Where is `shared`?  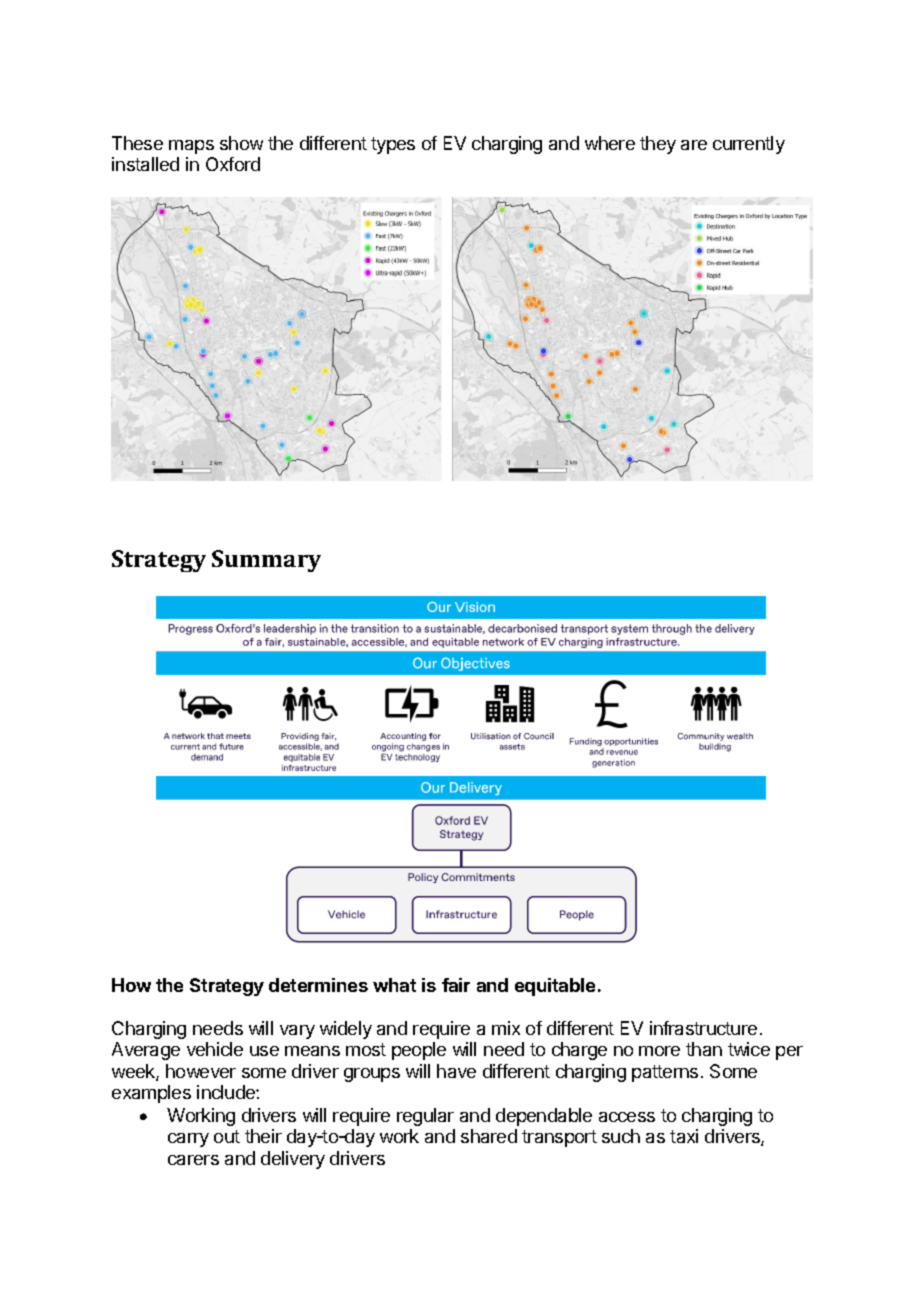
shared is located at coordinates (489, 1136).
